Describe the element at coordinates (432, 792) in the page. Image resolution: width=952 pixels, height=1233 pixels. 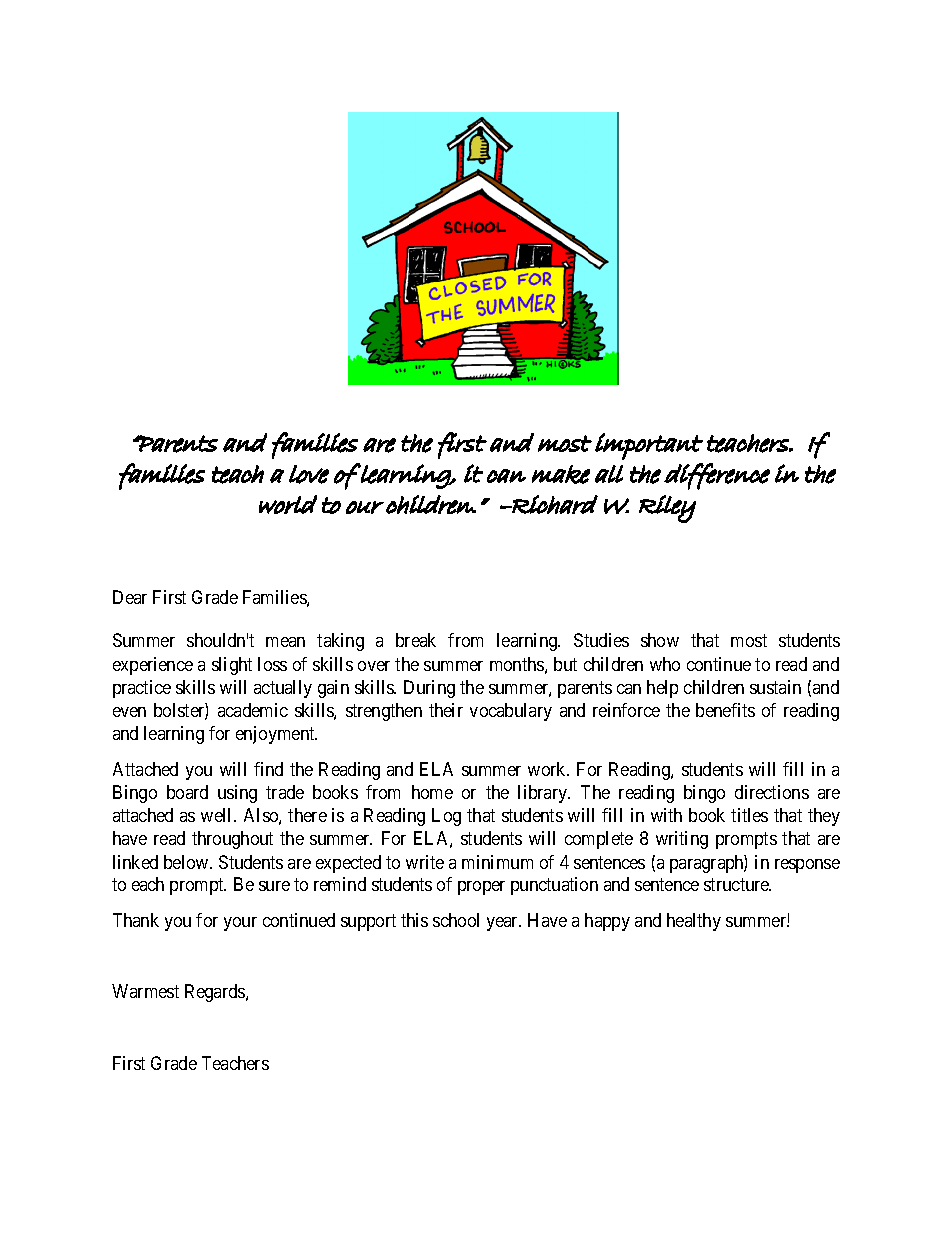
I see `home` at that location.
